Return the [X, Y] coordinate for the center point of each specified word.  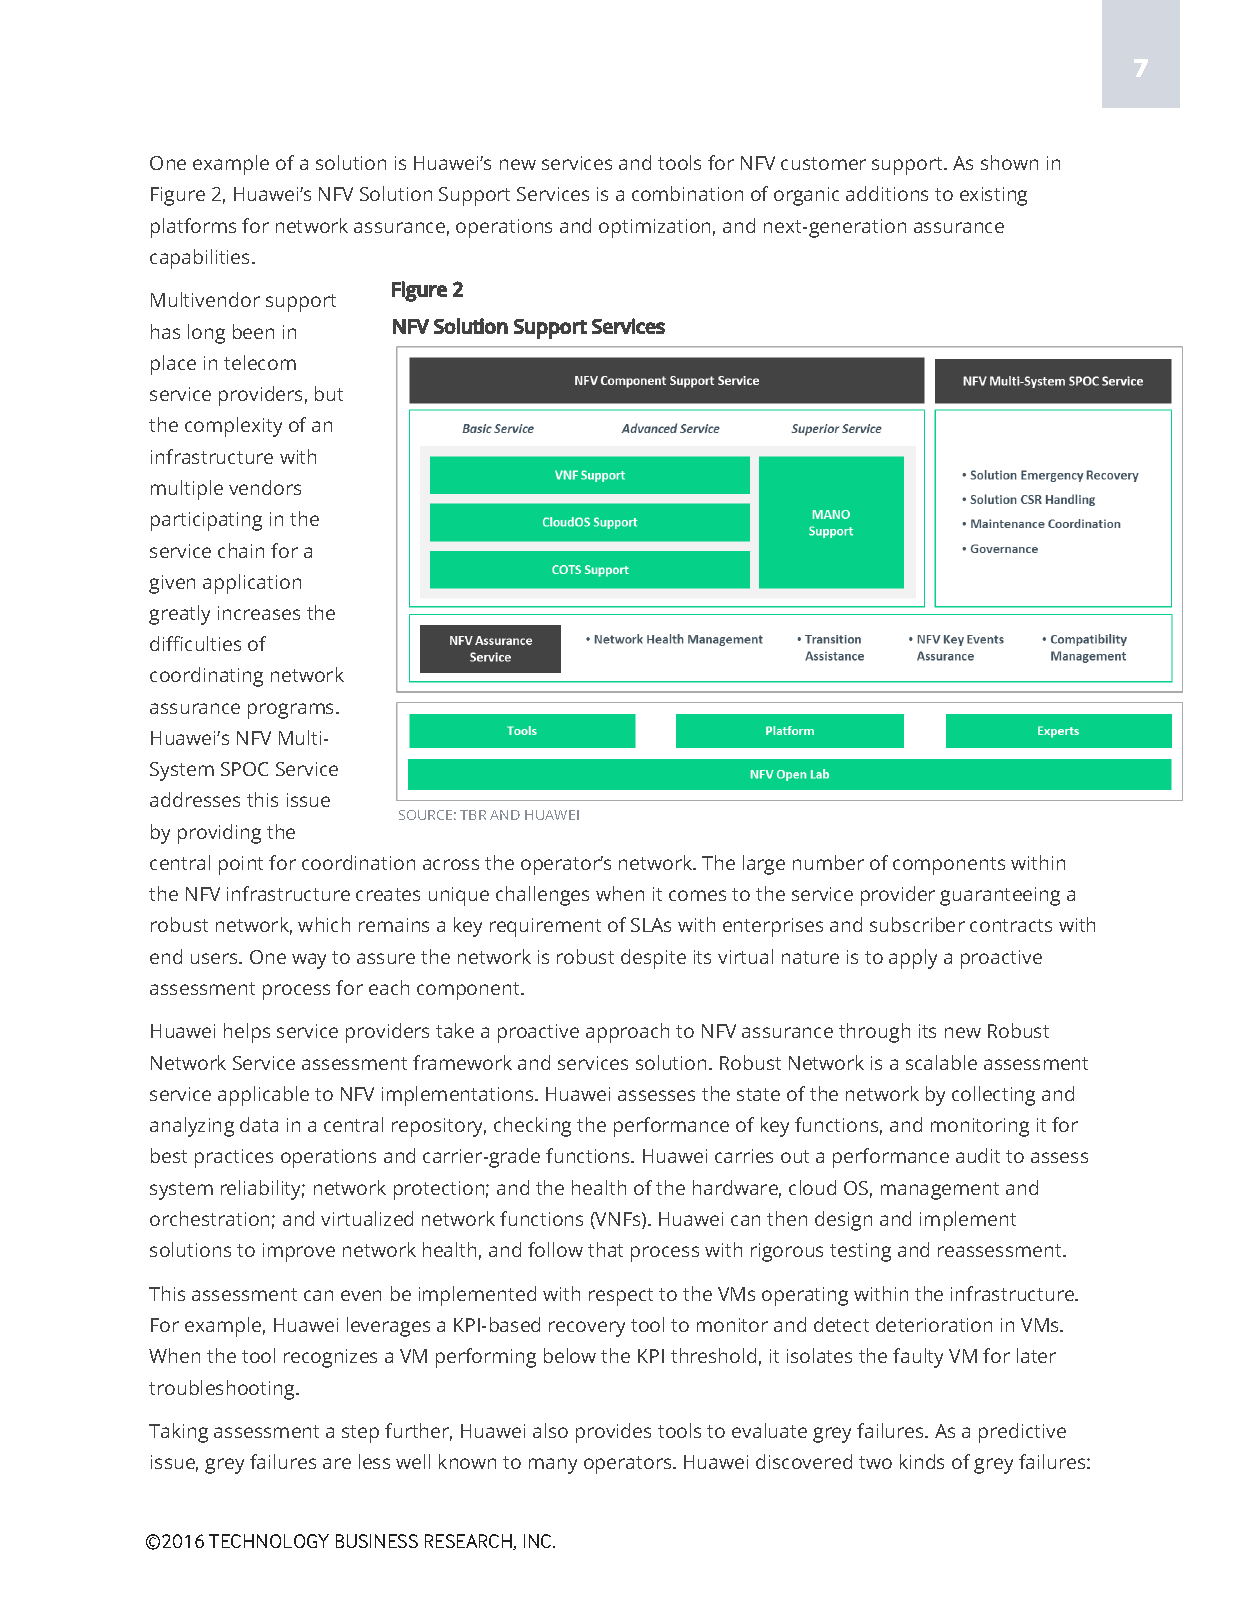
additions [887, 193]
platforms [193, 228]
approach [627, 1033]
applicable [263, 1096]
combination [687, 193]
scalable [941, 1062]
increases [259, 613]
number [828, 862]
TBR [473, 815]
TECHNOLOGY [269, 1541]
